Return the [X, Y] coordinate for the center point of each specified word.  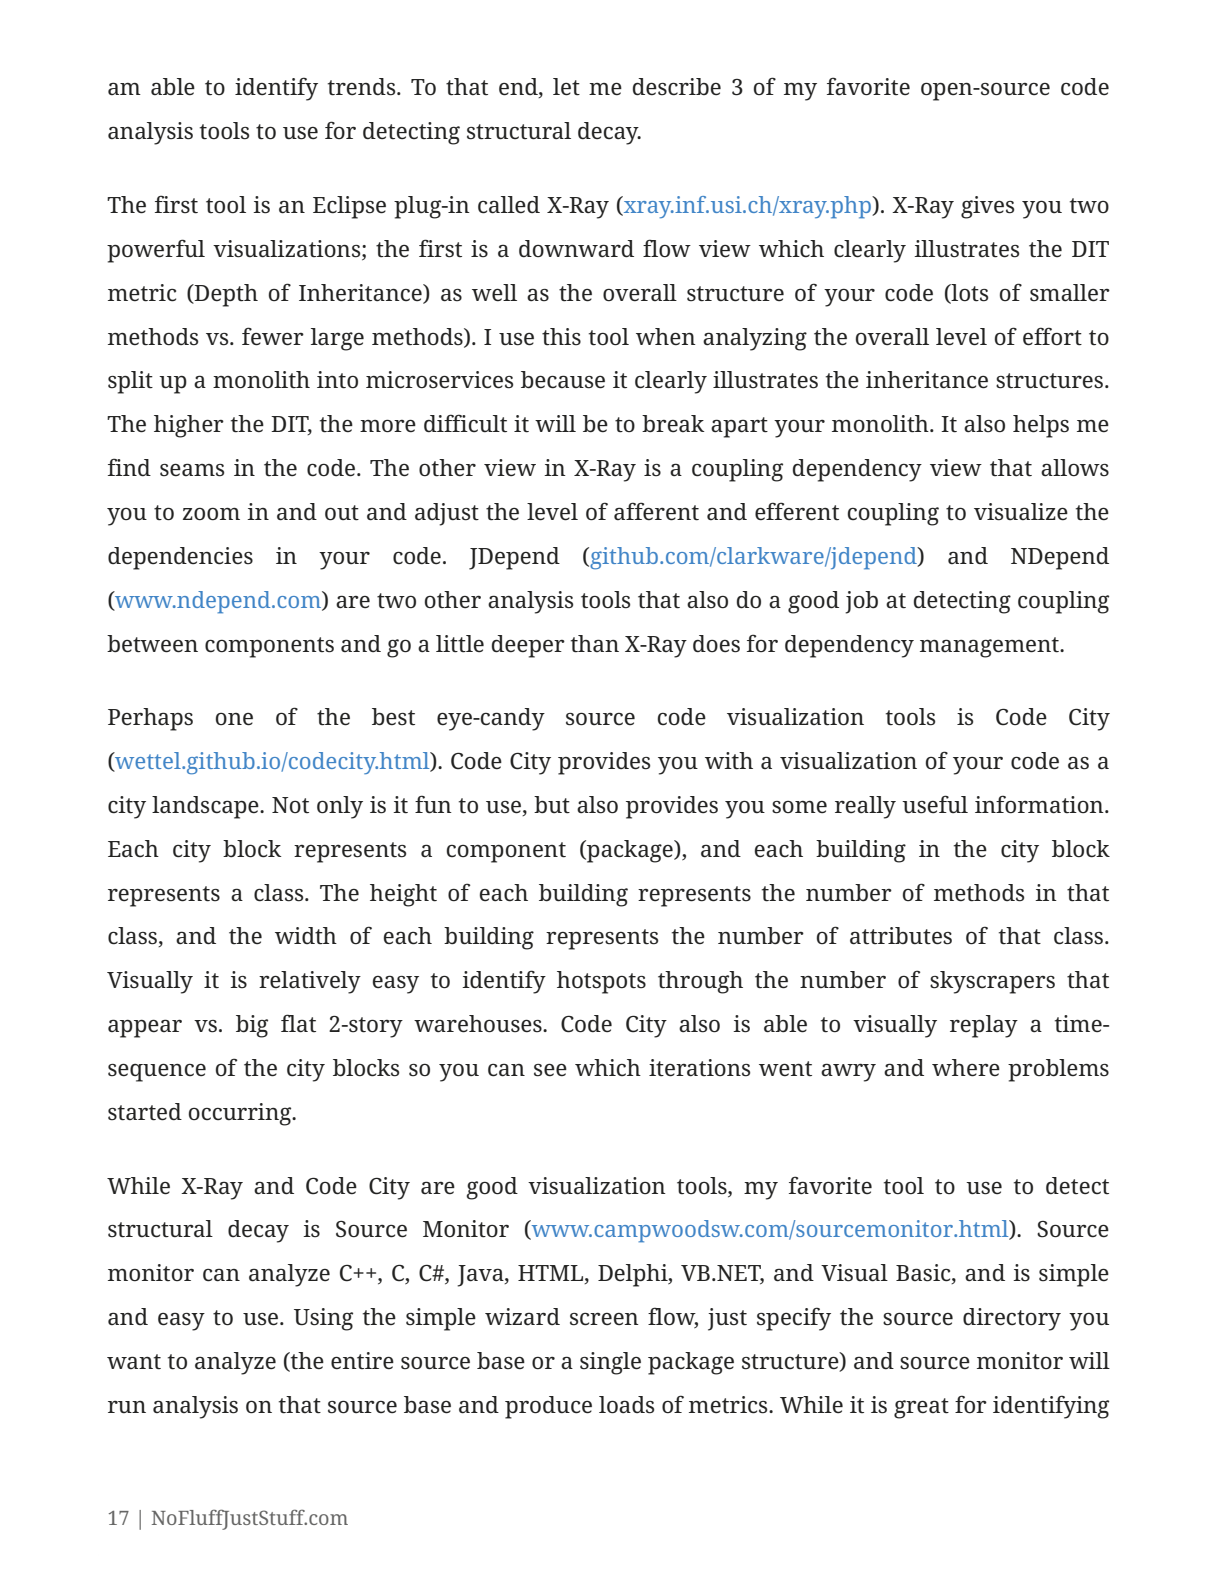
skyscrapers [992, 982]
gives [987, 207]
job [861, 602]
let [566, 87]
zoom [211, 514]
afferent [656, 511]
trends [363, 87]
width [306, 936]
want [134, 1362]
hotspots [601, 982]
